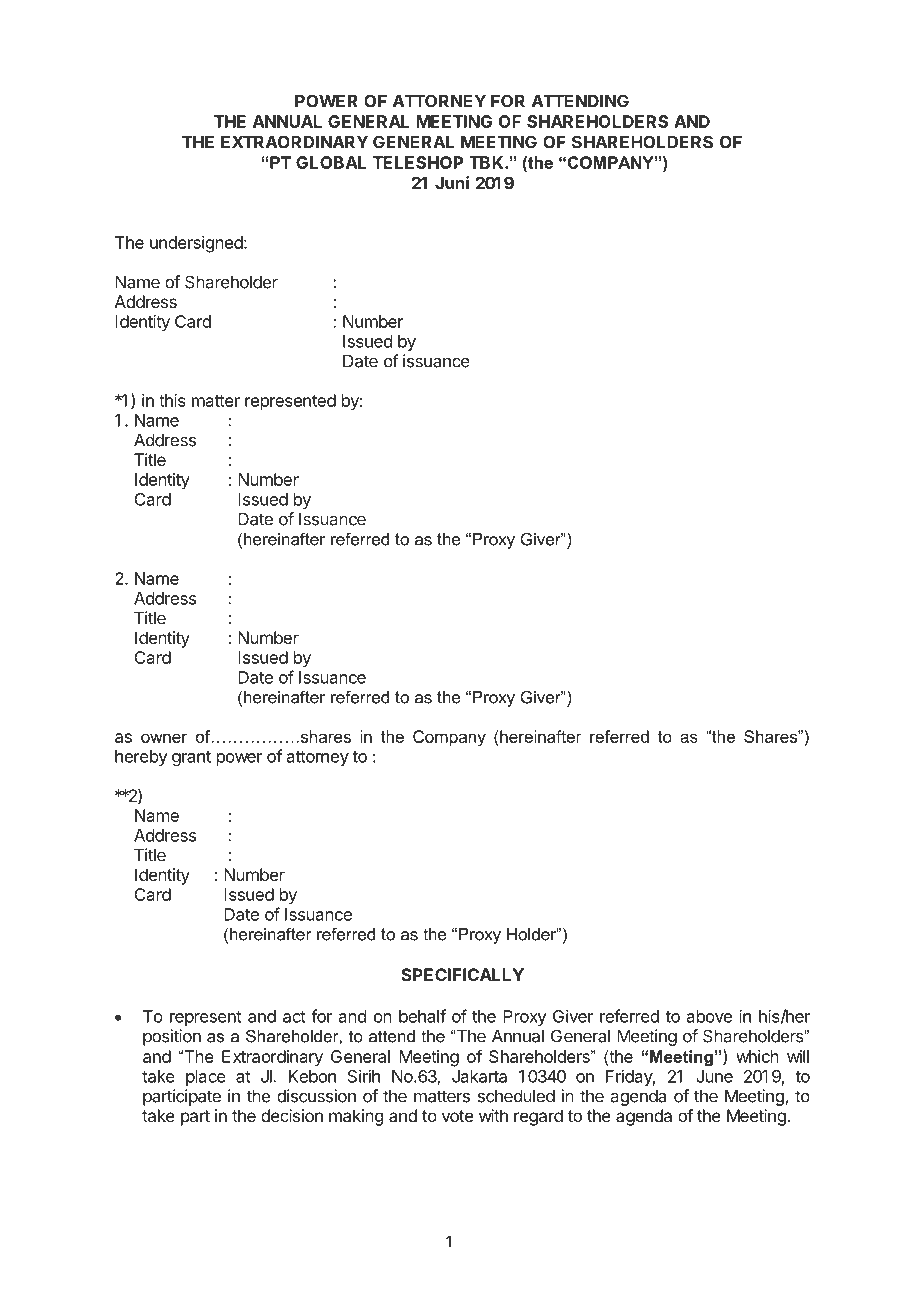 Image resolution: width=924 pixels, height=1307 pixels. I want to click on act, so click(294, 1017).
